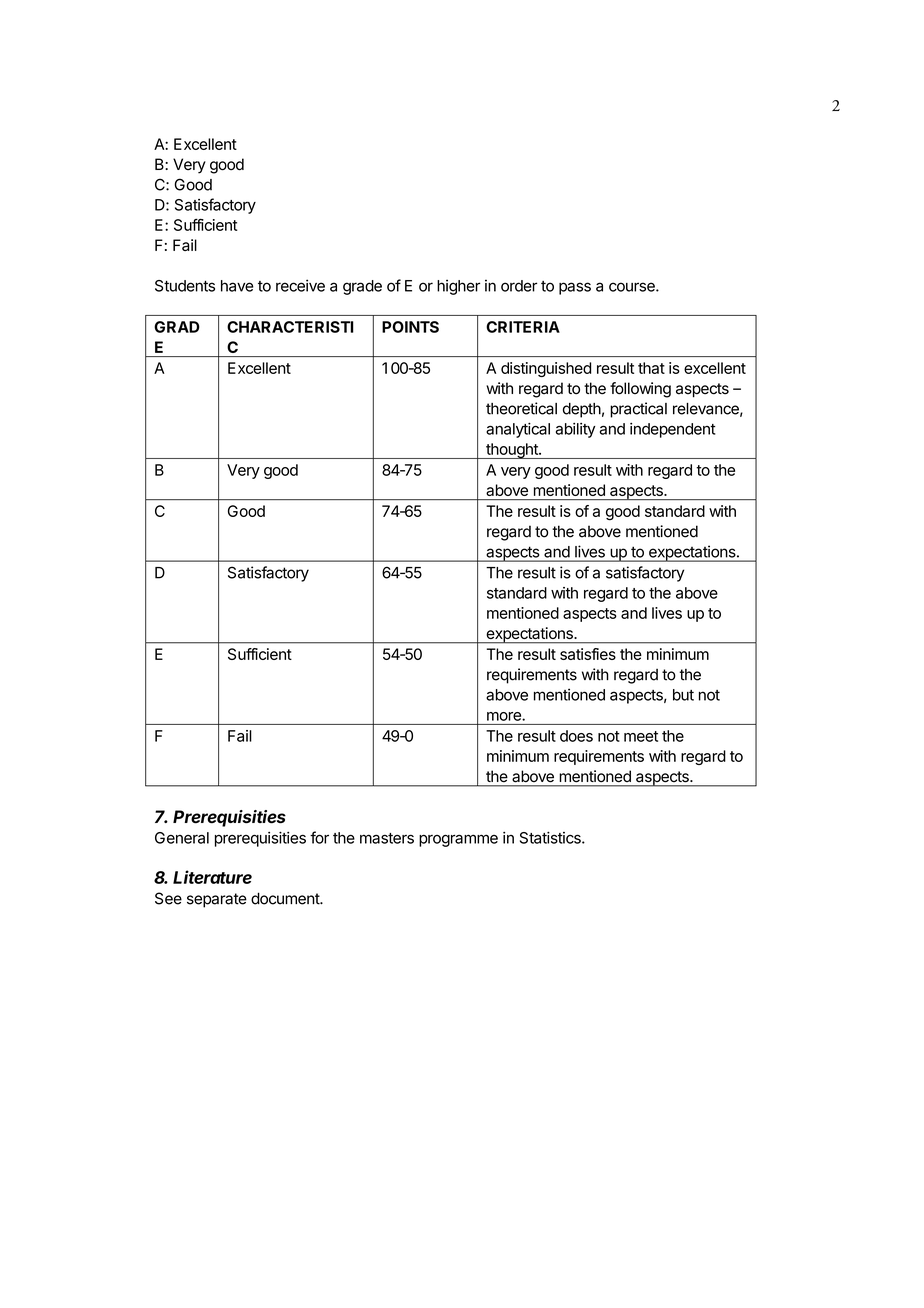 The width and height of the image is (924, 1308). Describe the element at coordinates (641, 736) in the image. I see `meet` at that location.
